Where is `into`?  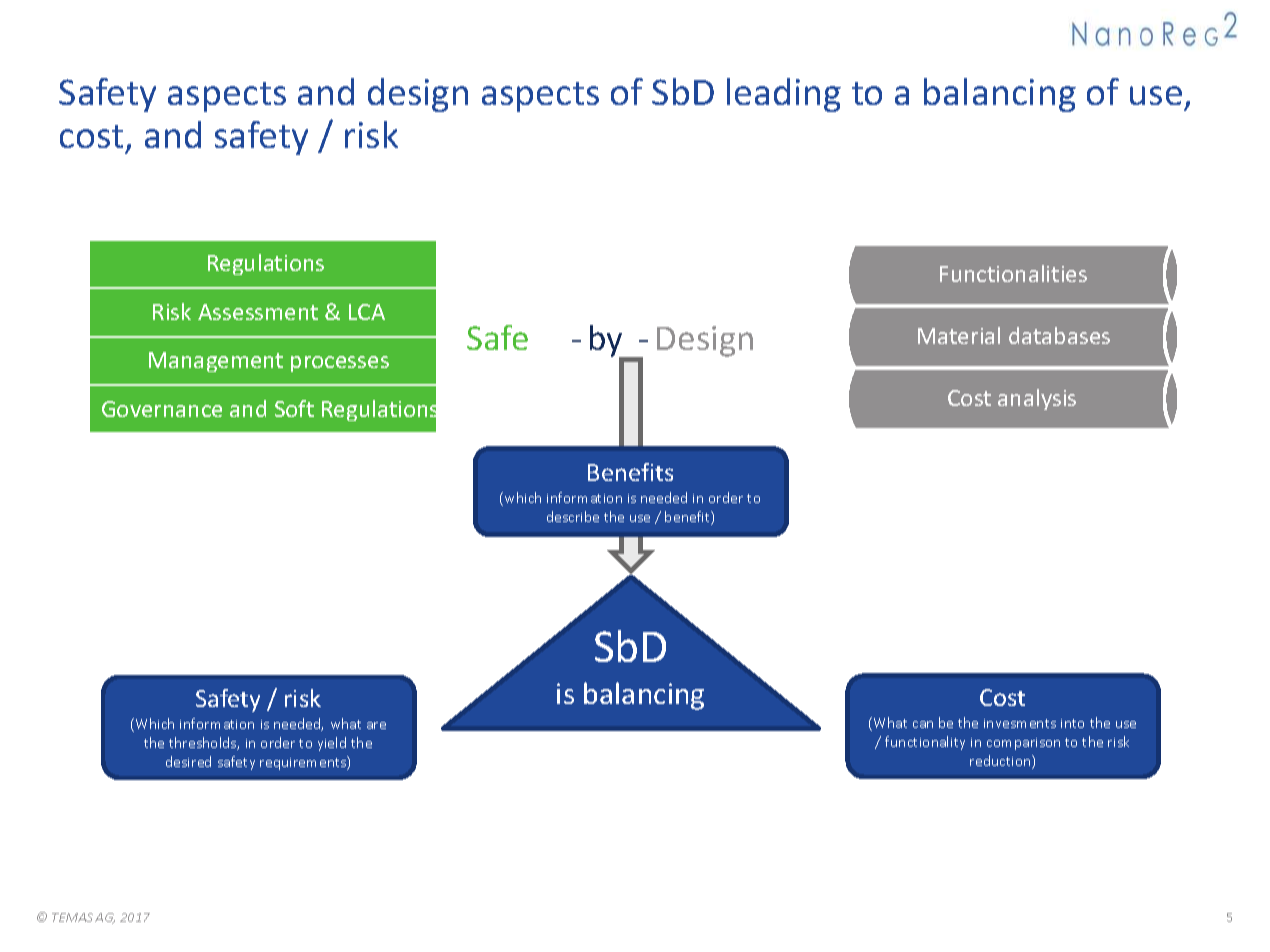 into is located at coordinates (1072, 723).
